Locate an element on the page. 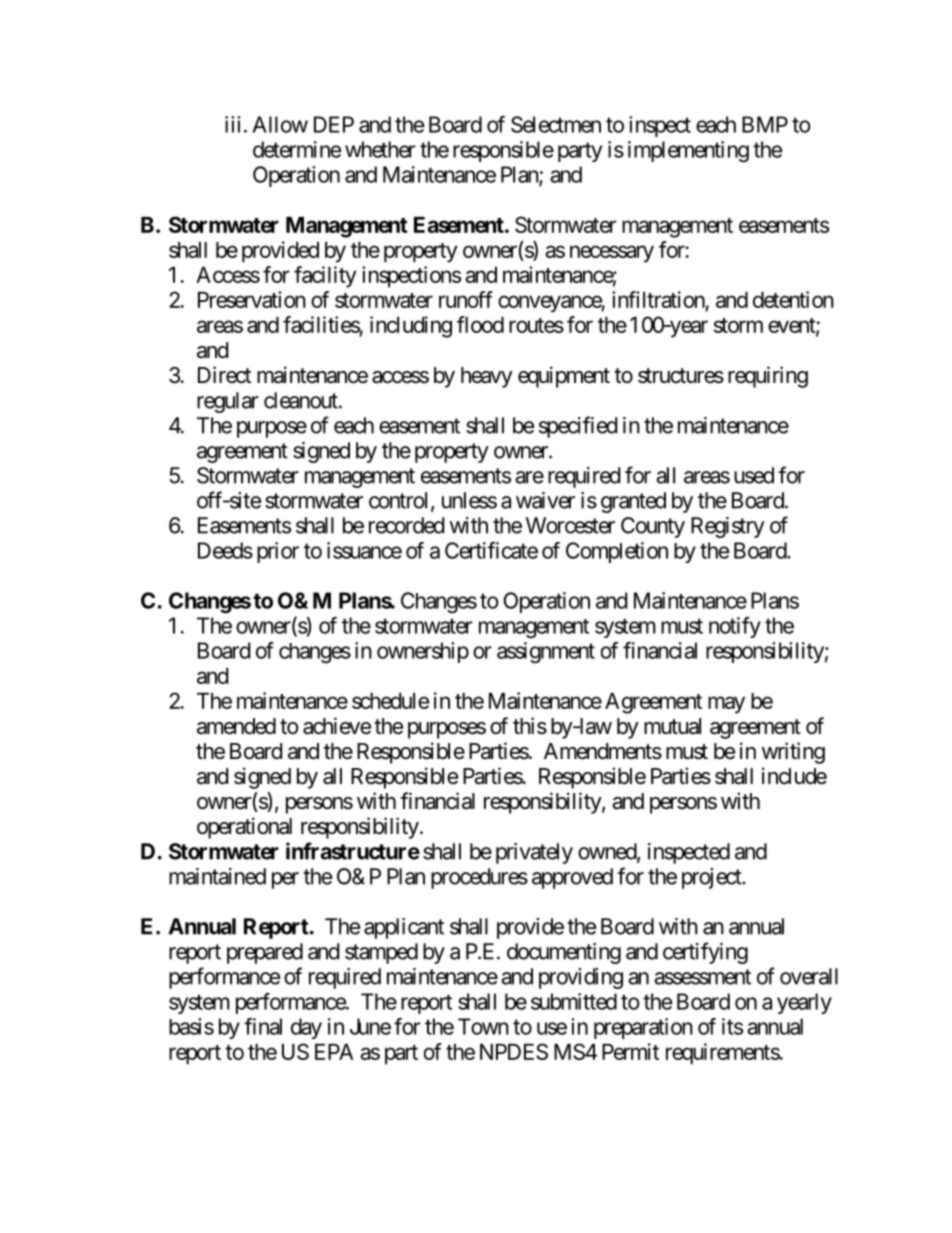 The image size is (952, 1233). amended is located at coordinates (236, 726).
